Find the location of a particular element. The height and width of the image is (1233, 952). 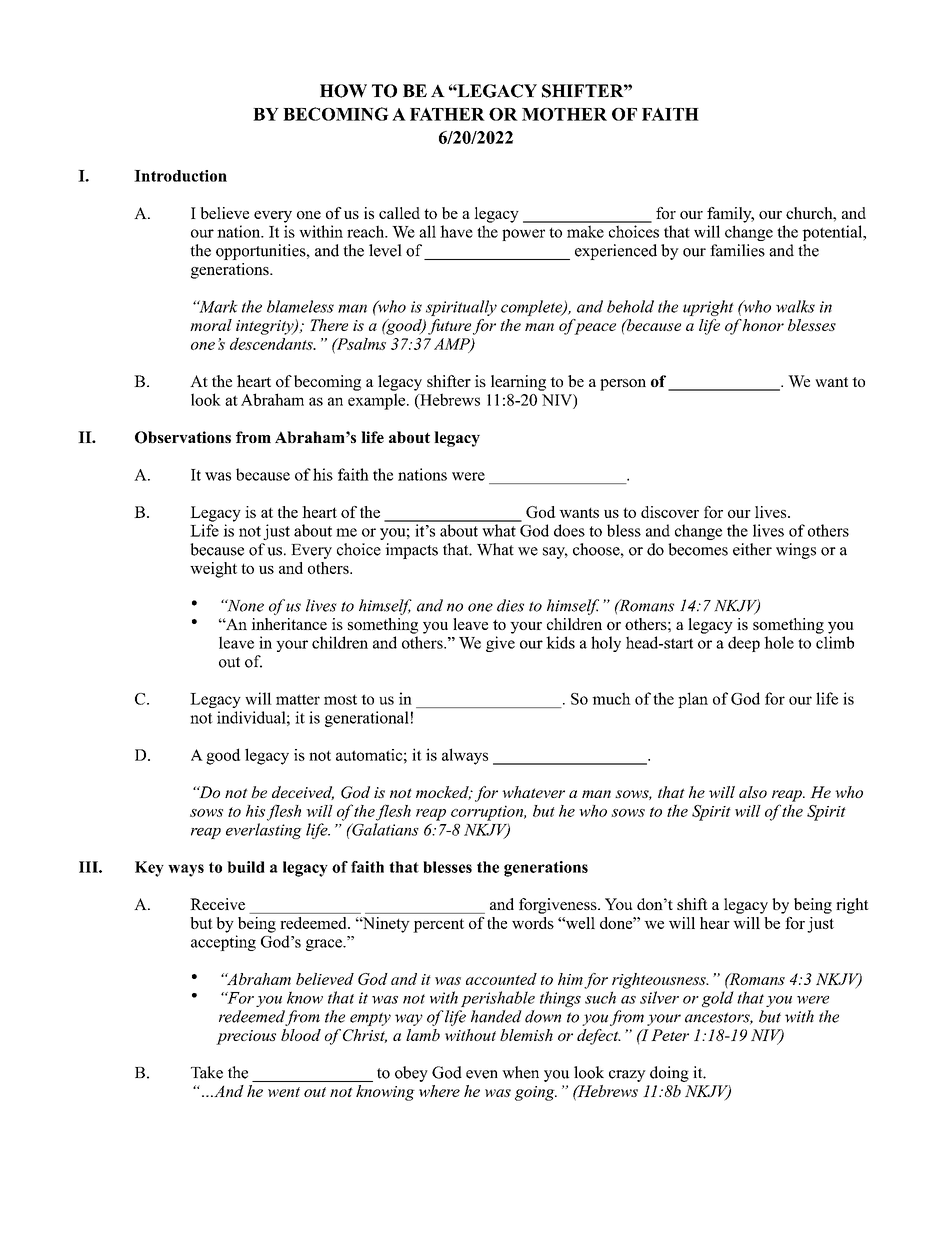

potential is located at coordinates (833, 233).
